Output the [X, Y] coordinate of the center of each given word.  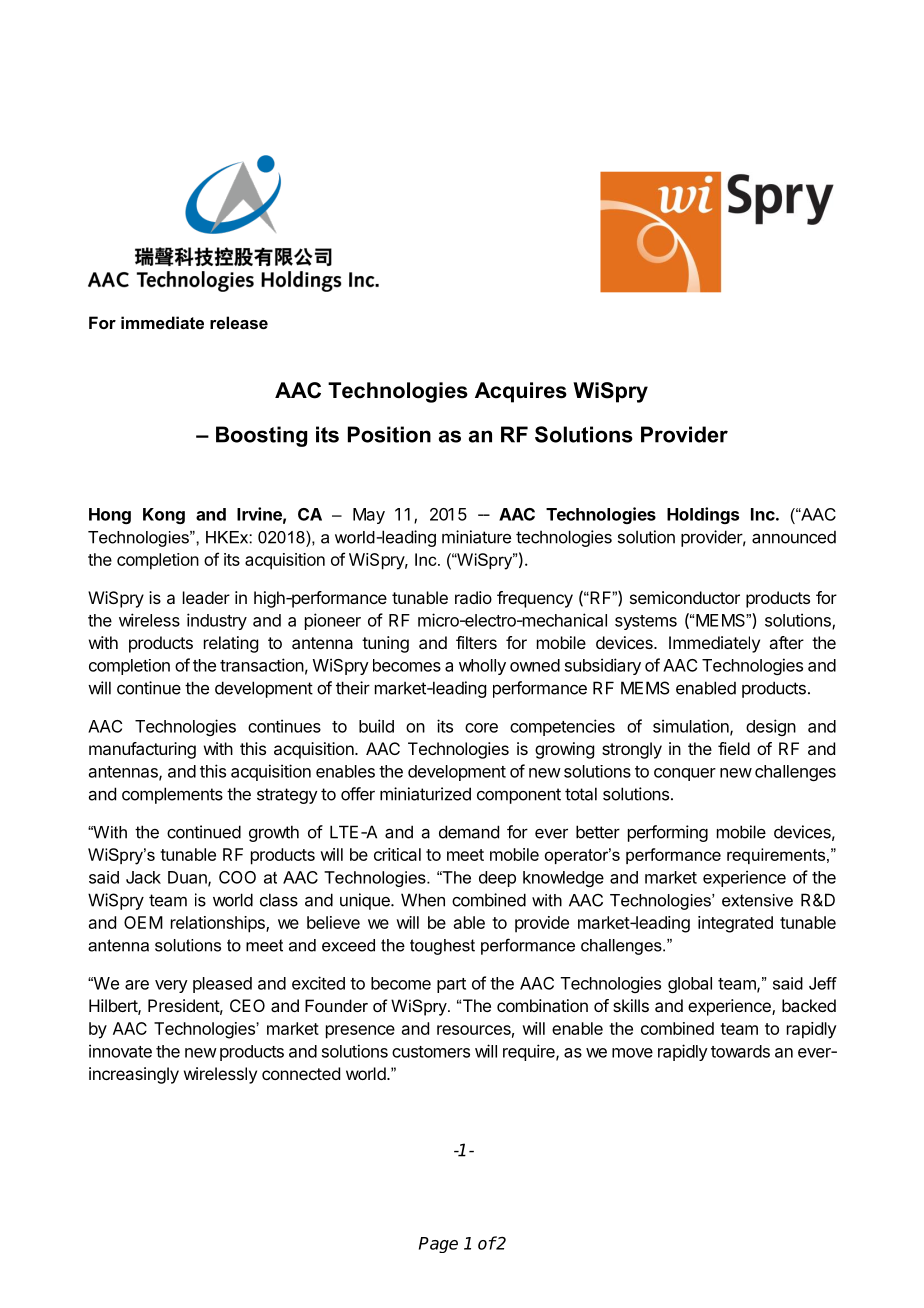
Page [438, 1245]
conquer [685, 774]
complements [172, 795]
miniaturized [425, 794]
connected [301, 1073]
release [239, 322]
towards [740, 1051]
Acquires [521, 392]
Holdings [703, 515]
